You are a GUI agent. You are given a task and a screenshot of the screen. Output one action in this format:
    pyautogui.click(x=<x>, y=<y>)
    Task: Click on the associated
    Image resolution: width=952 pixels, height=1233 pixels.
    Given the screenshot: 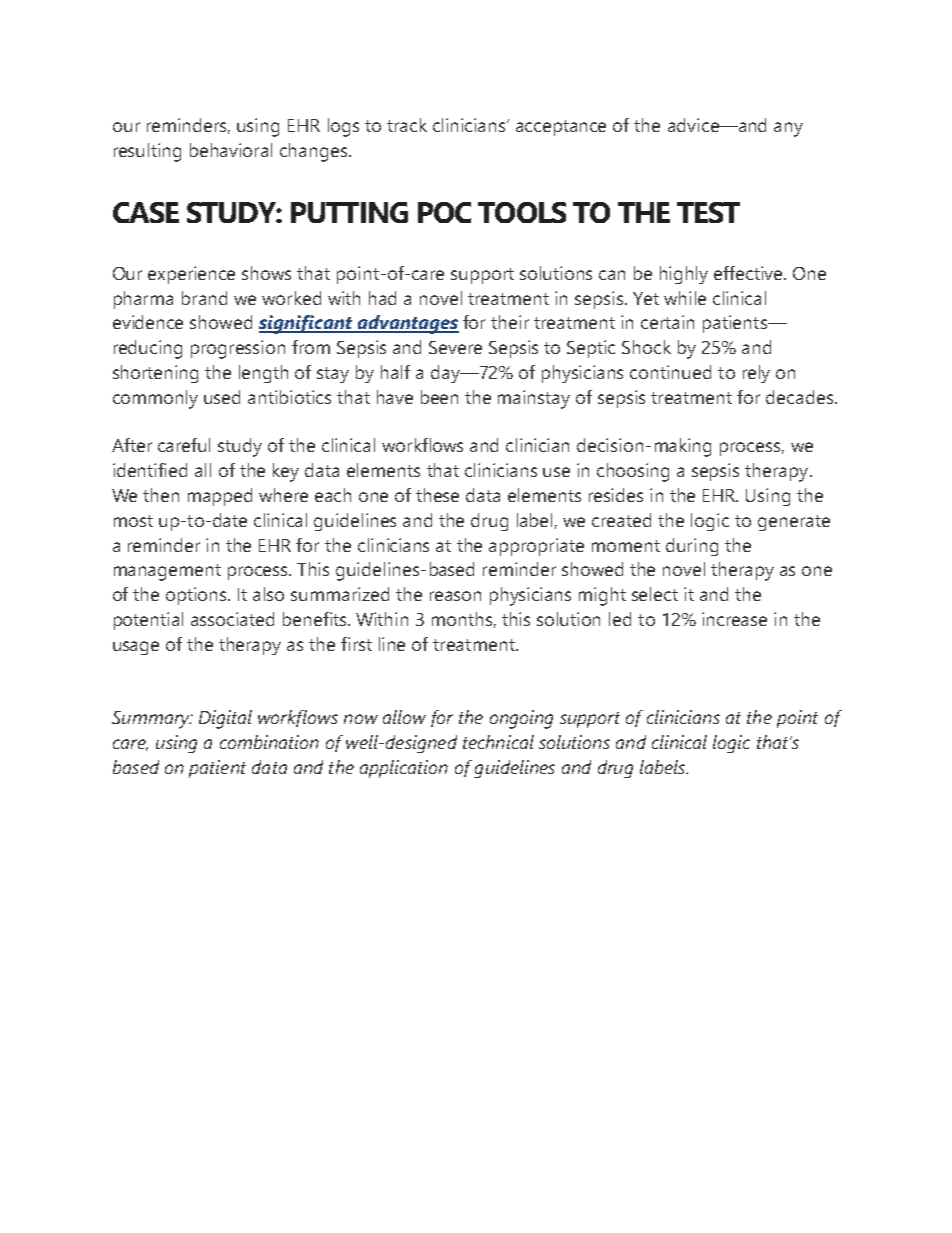 What is the action you would take?
    pyautogui.click(x=232, y=619)
